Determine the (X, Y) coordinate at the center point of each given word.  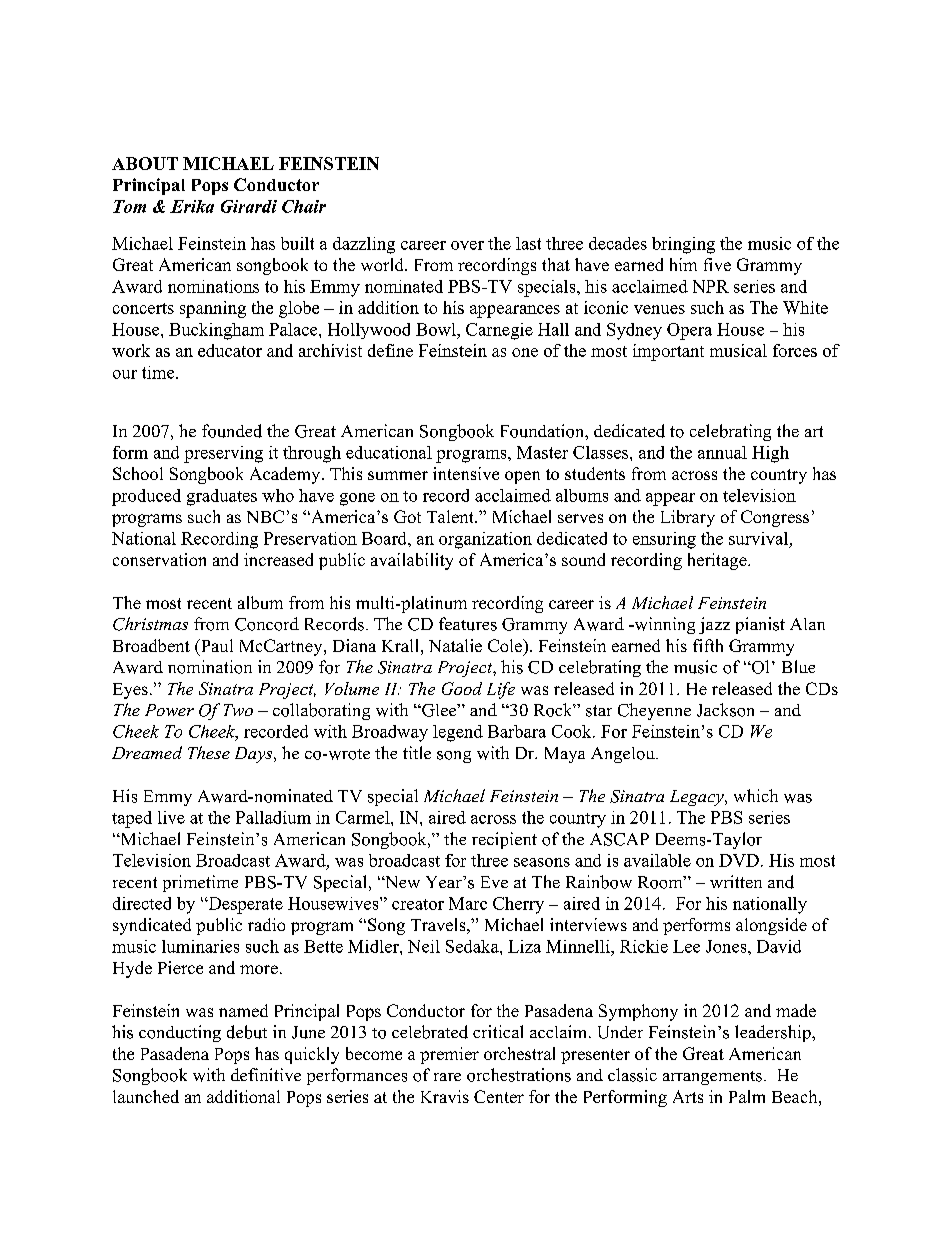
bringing (683, 245)
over (467, 245)
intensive (466, 473)
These (209, 752)
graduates (222, 497)
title (417, 752)
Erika (192, 206)
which (756, 795)
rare (447, 1077)
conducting (180, 1033)
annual (722, 452)
